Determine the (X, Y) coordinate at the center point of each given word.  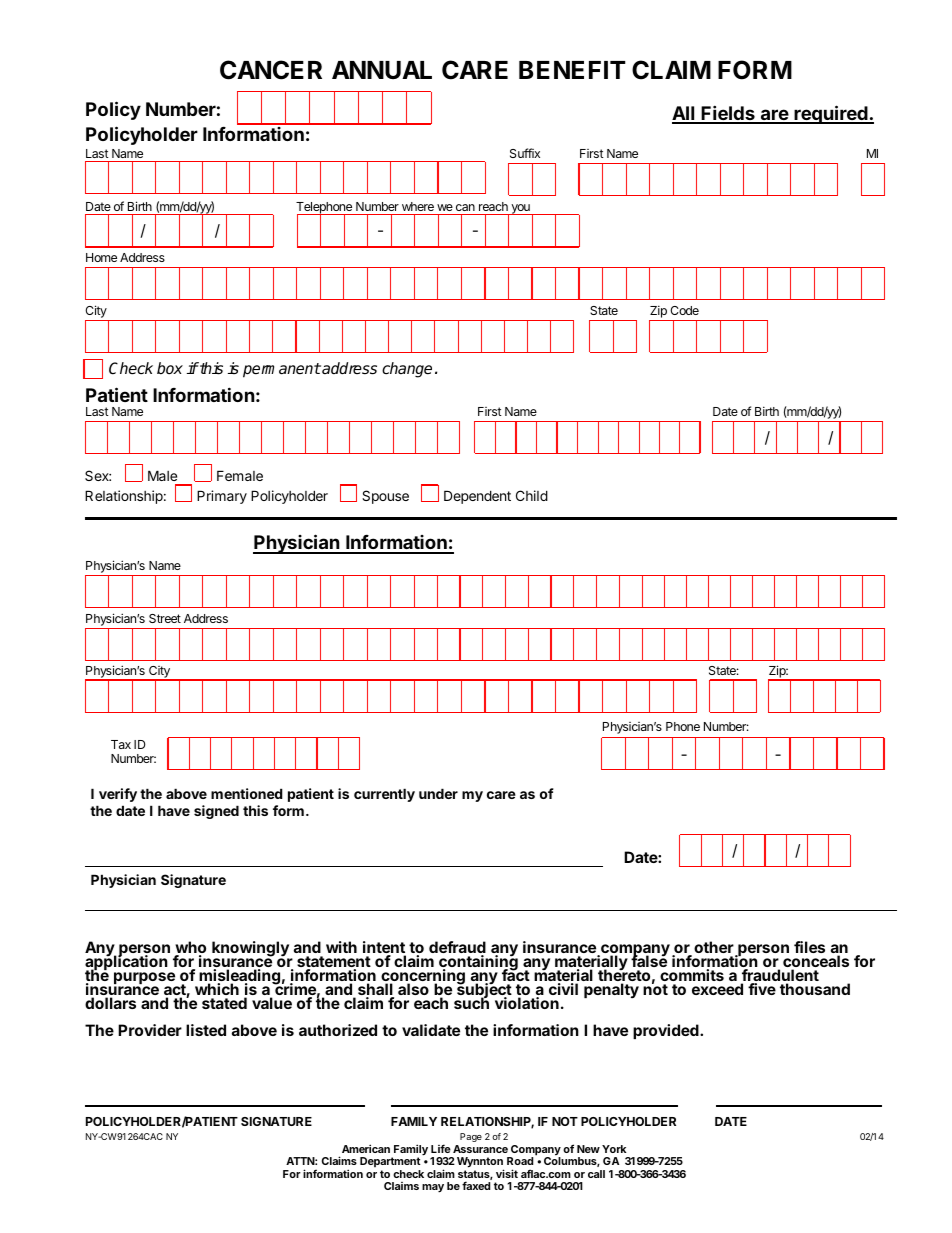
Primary (222, 497)
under (438, 793)
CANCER (271, 70)
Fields (728, 114)
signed (216, 812)
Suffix (525, 153)
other (715, 948)
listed (206, 1030)
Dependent (477, 497)
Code (684, 310)
